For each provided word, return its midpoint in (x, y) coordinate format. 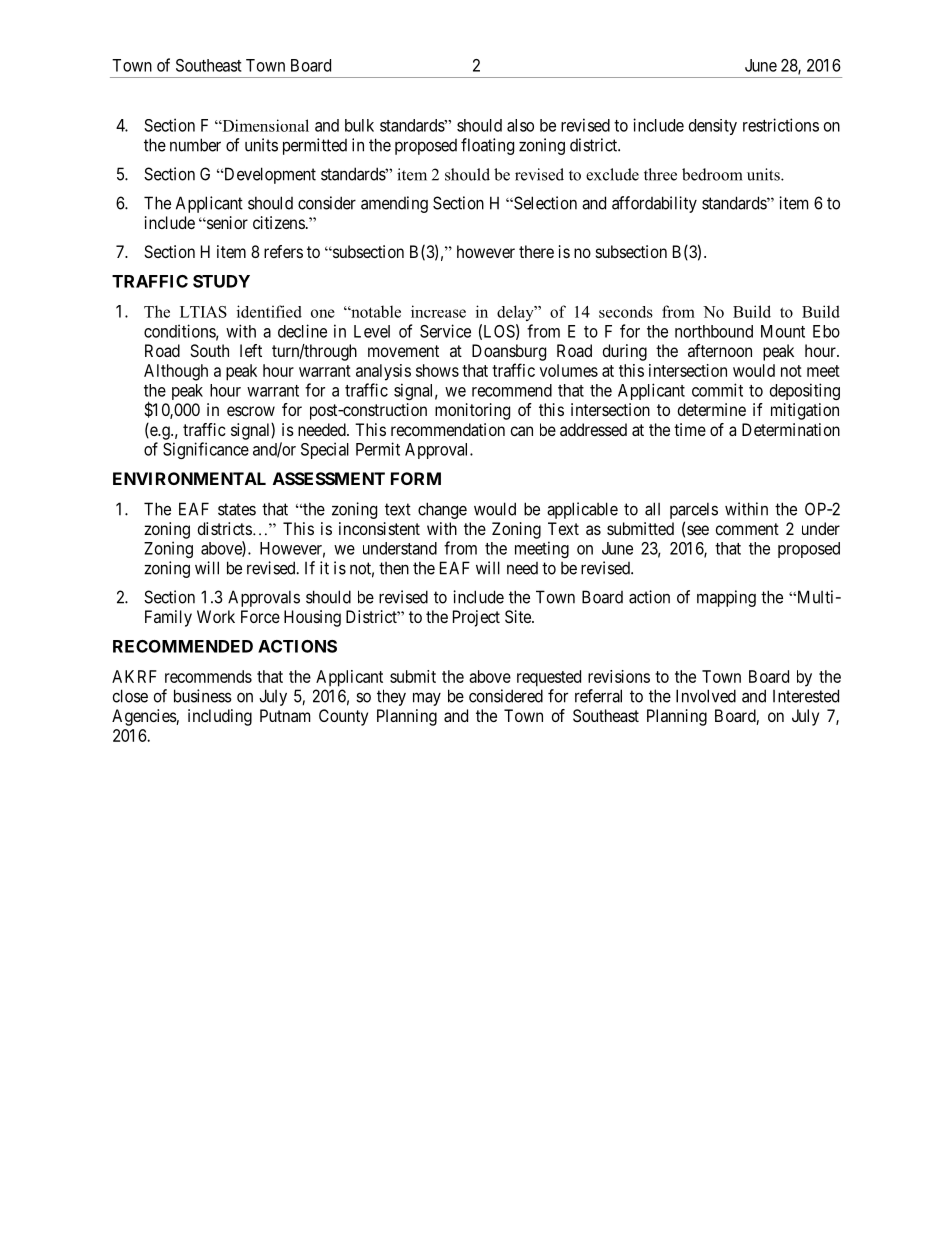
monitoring (472, 411)
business (203, 696)
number (195, 145)
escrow (251, 411)
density (713, 127)
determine (712, 409)
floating (487, 146)
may (427, 699)
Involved (706, 696)
